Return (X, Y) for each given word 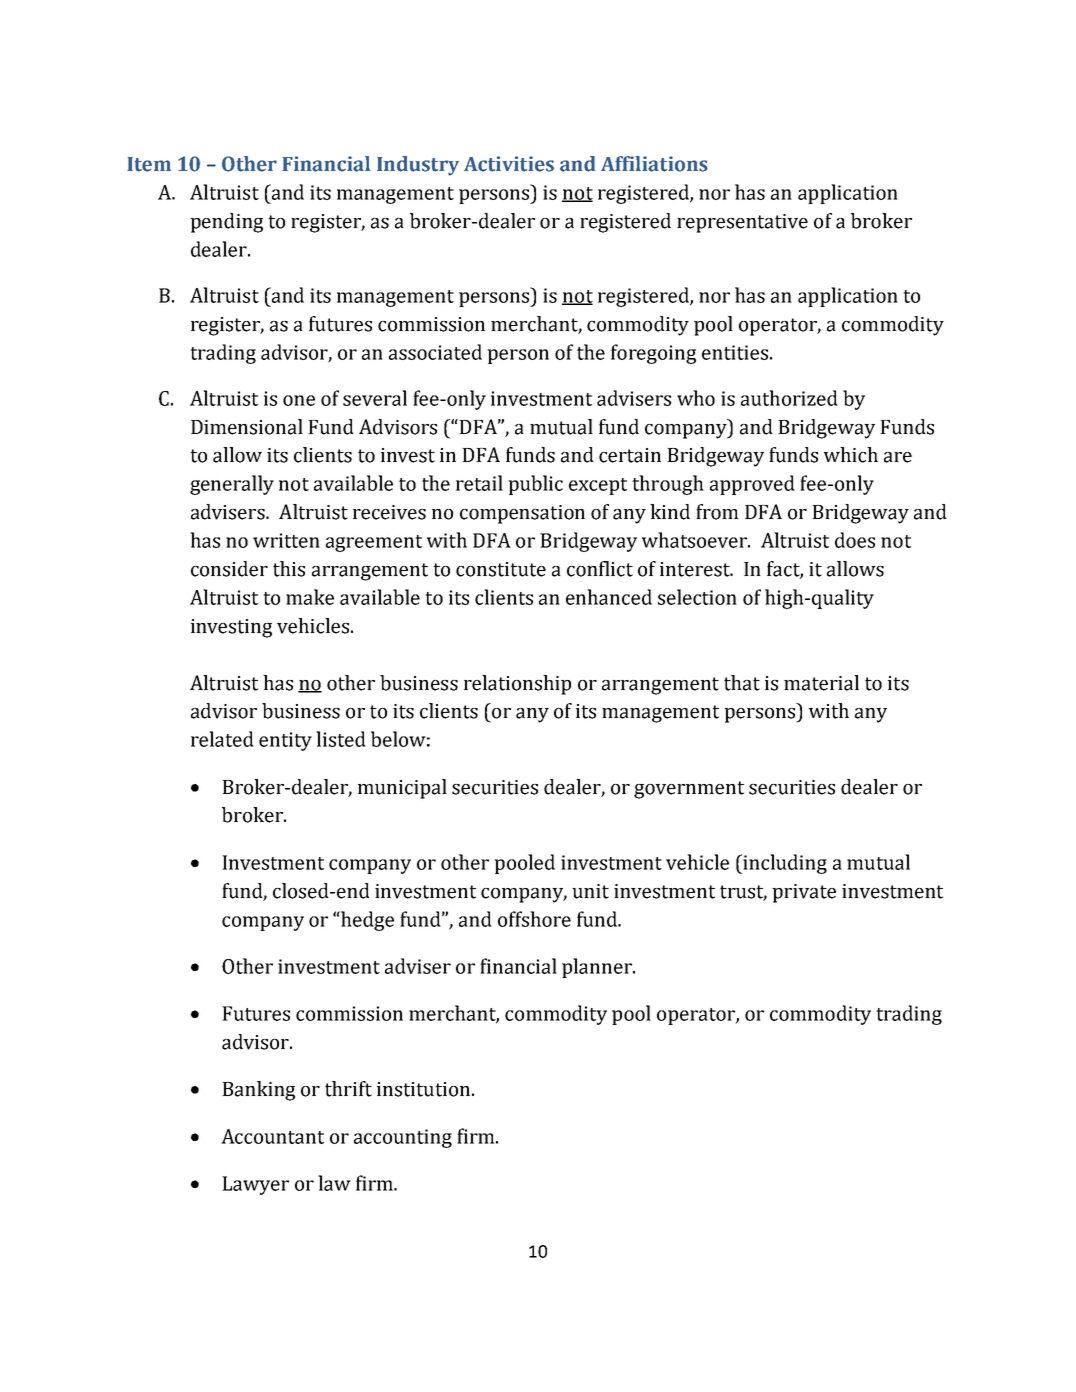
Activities (509, 164)
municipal (402, 789)
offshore (534, 919)
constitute (501, 569)
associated (435, 352)
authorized (789, 398)
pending (226, 223)
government (689, 790)
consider (229, 569)
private (804, 893)
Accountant (272, 1136)
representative (742, 223)
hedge (366, 921)
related (222, 739)
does (855, 540)
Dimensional (247, 427)
